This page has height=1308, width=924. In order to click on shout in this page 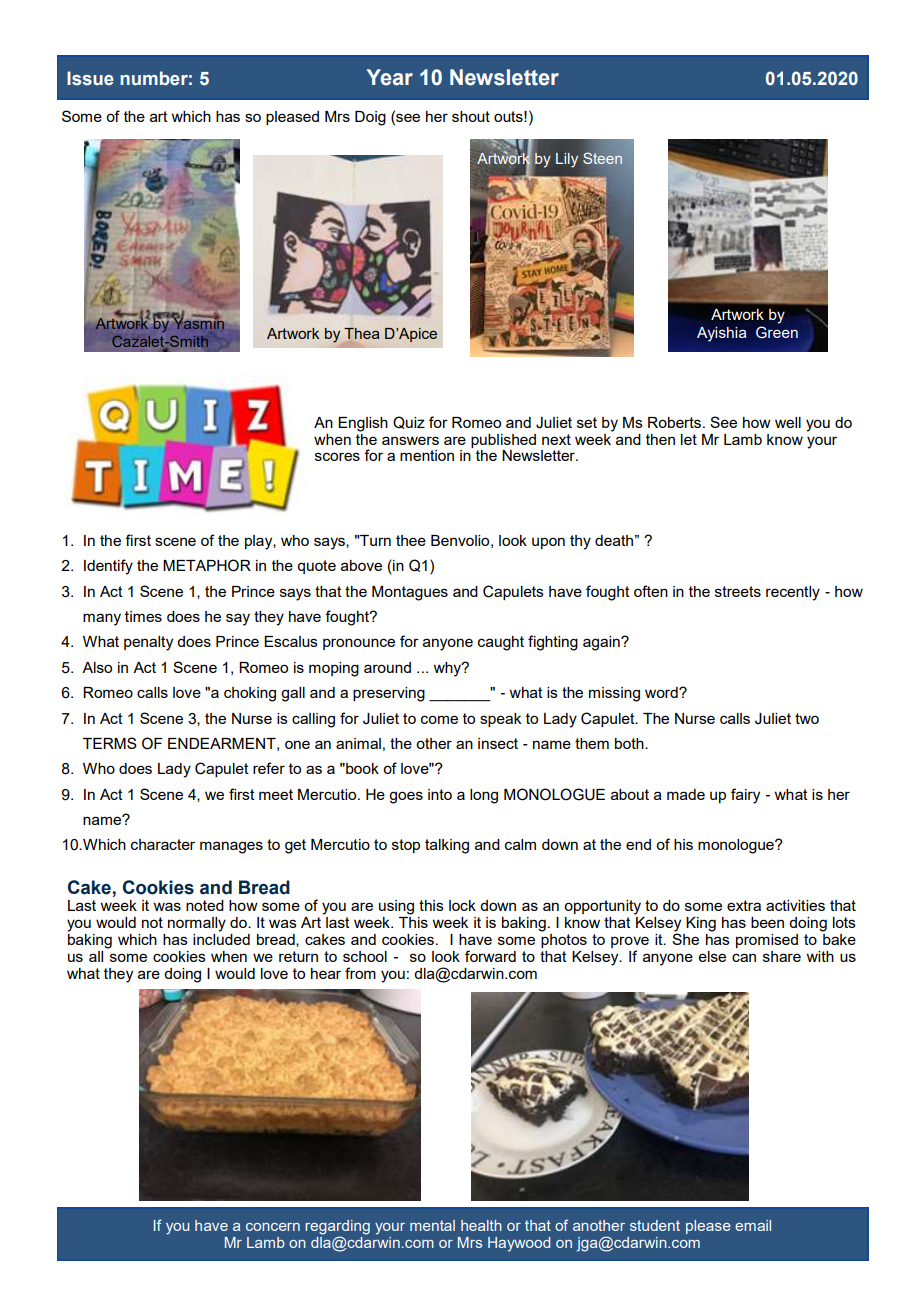, I will do `click(471, 116)`.
